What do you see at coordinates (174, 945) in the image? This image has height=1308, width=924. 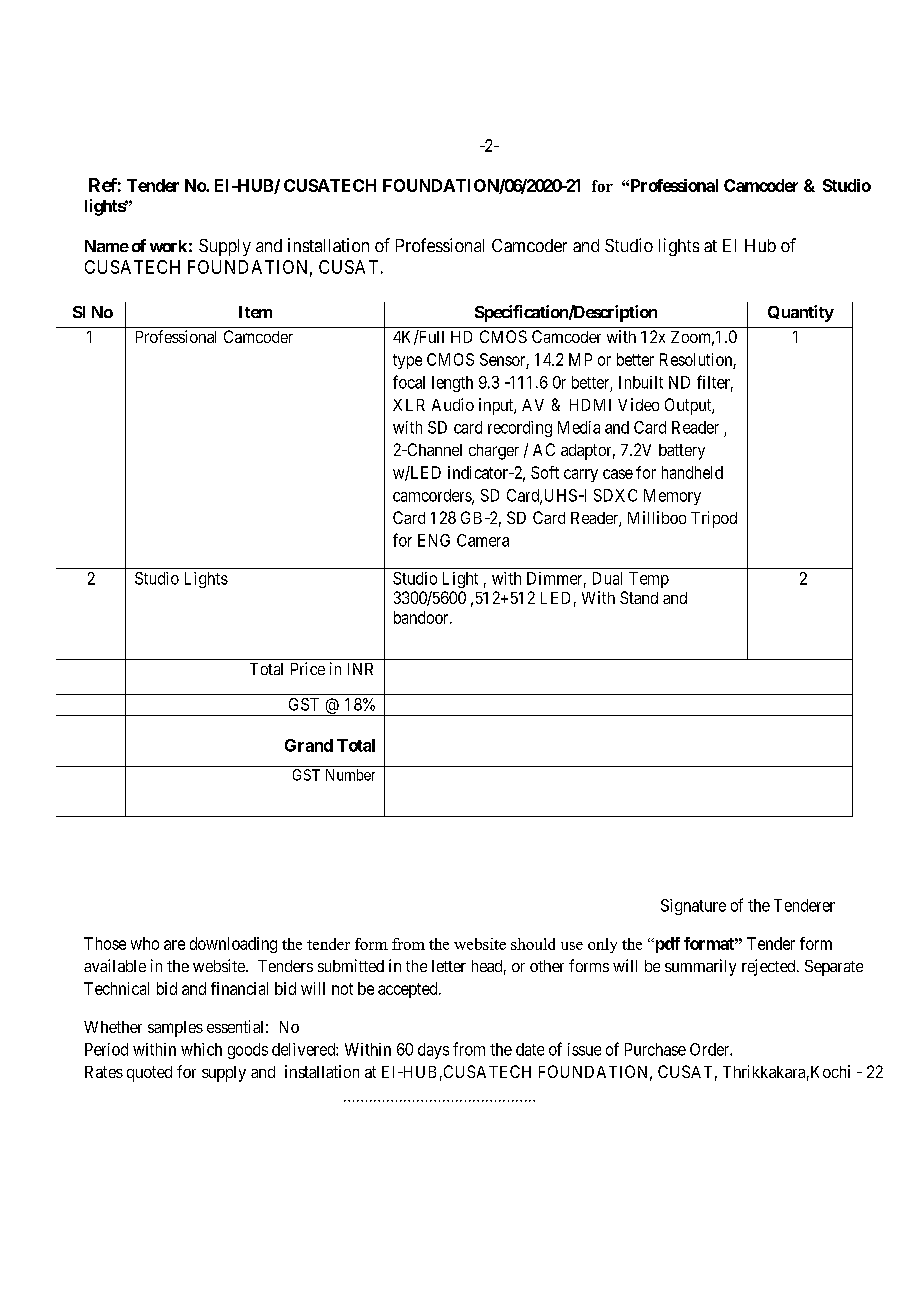 I see `are` at bounding box center [174, 945].
